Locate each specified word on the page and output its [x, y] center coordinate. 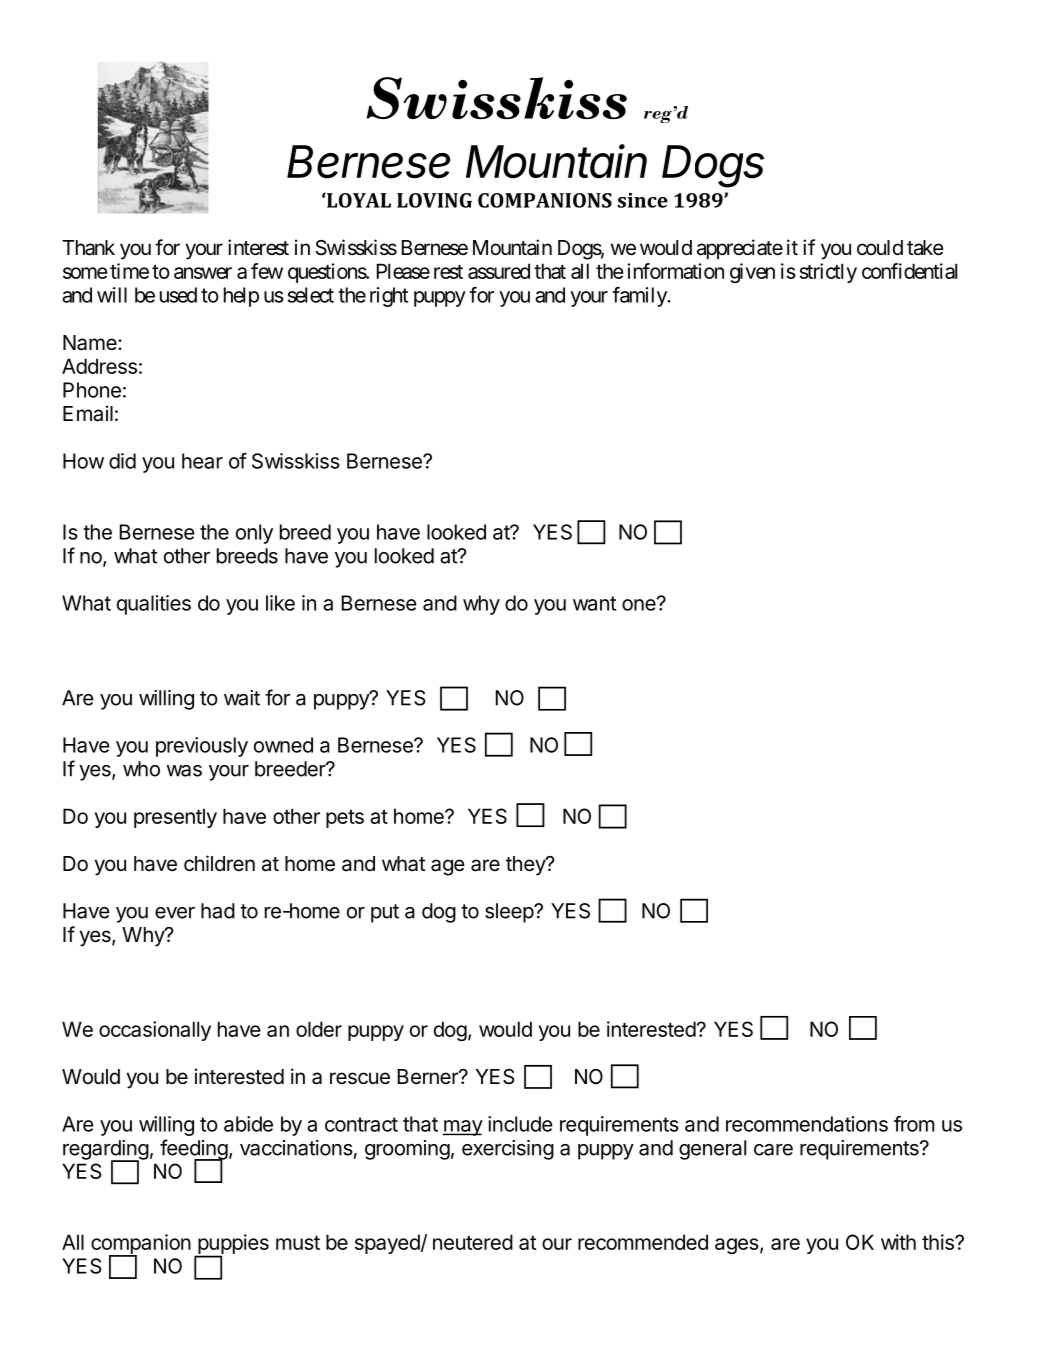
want [594, 603]
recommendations [807, 1124]
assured [499, 271]
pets [345, 819]
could [880, 247]
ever [175, 913]
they [526, 866]
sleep [510, 913]
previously [202, 747]
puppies [232, 1245]
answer [203, 273]
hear [202, 461]
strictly [828, 273]
